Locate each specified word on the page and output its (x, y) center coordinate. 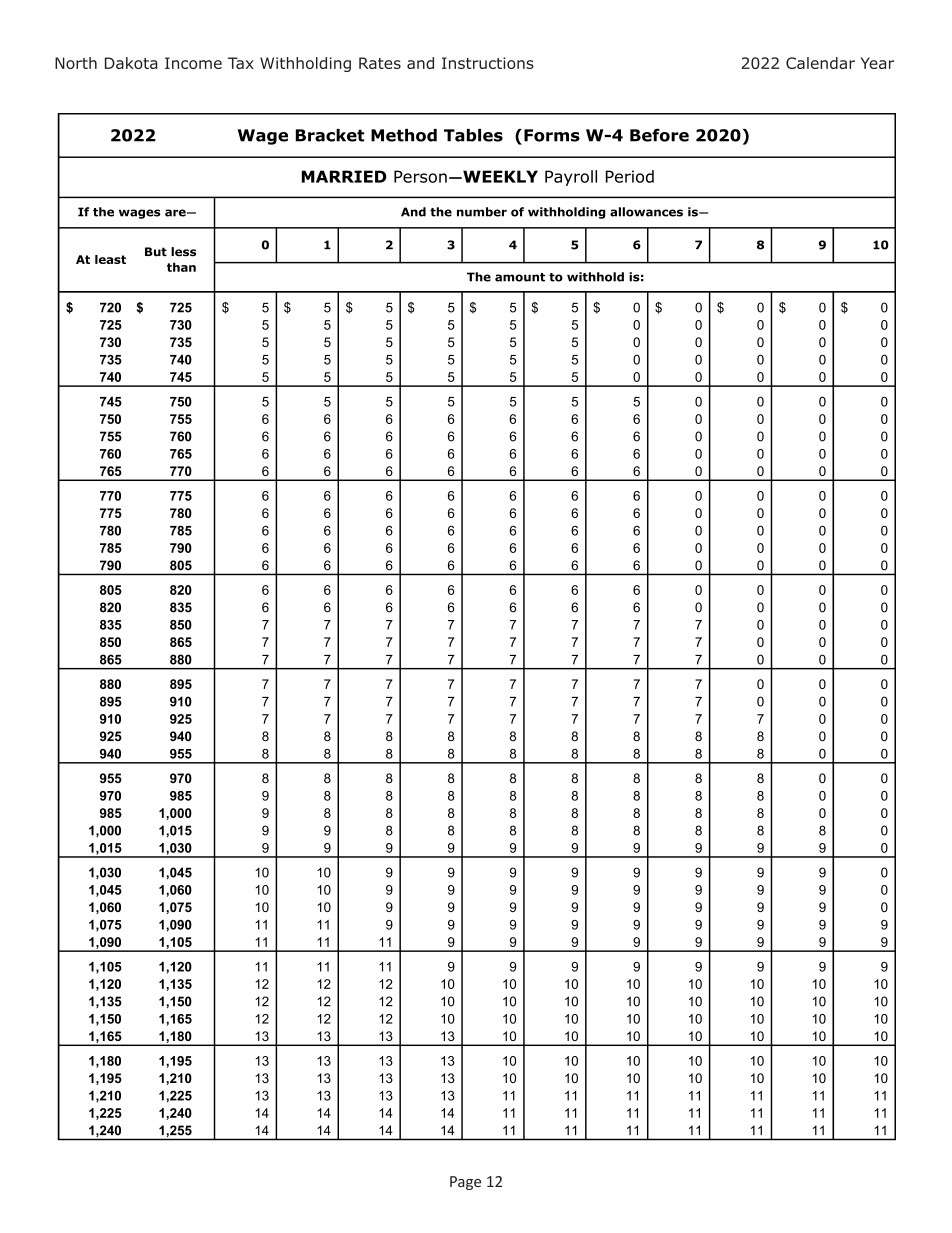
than (181, 267)
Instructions (488, 63)
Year (877, 63)
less (183, 252)
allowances (646, 212)
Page (465, 1183)
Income (193, 63)
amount (520, 277)
